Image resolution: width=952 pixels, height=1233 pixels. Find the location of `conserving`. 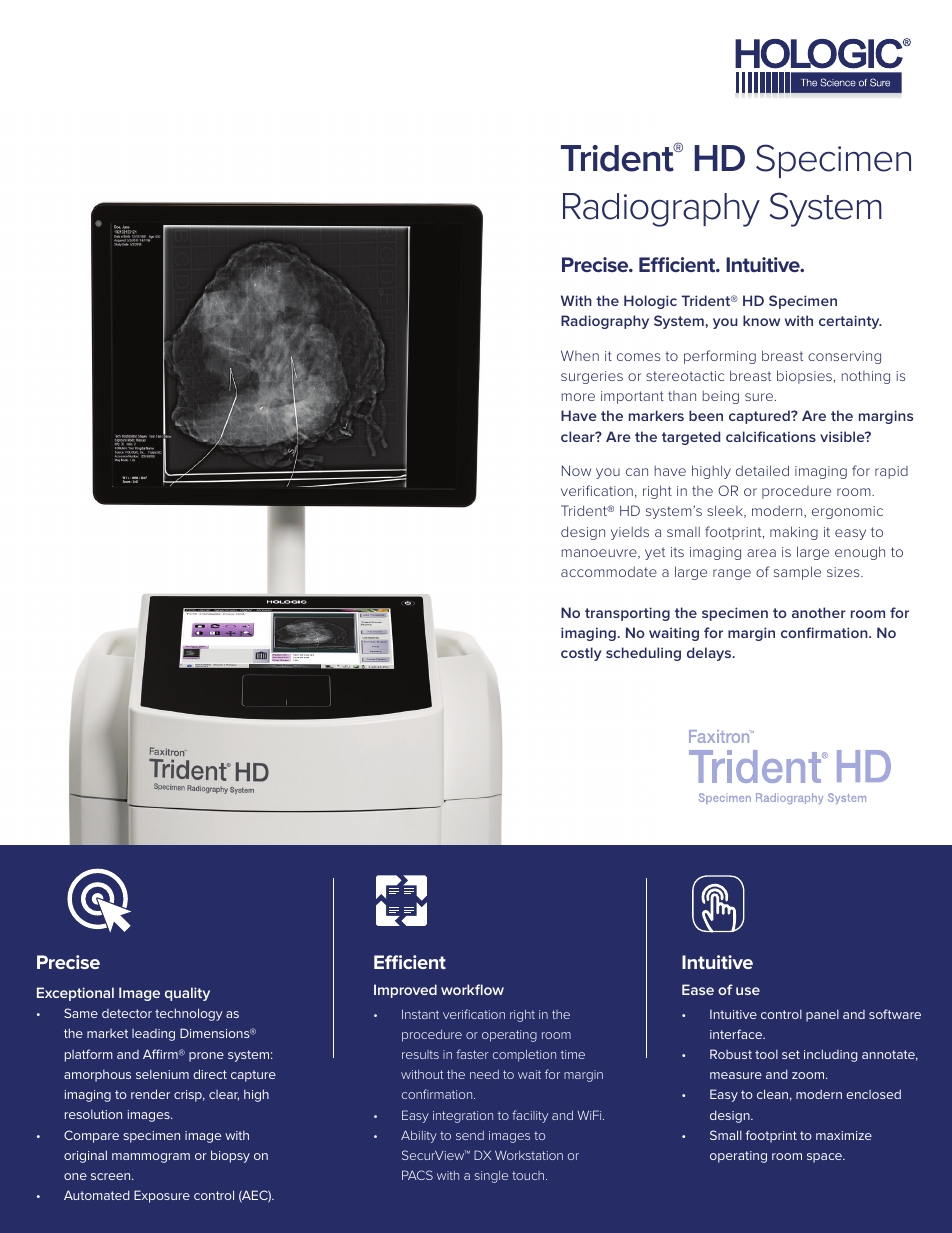

conserving is located at coordinates (844, 357).
